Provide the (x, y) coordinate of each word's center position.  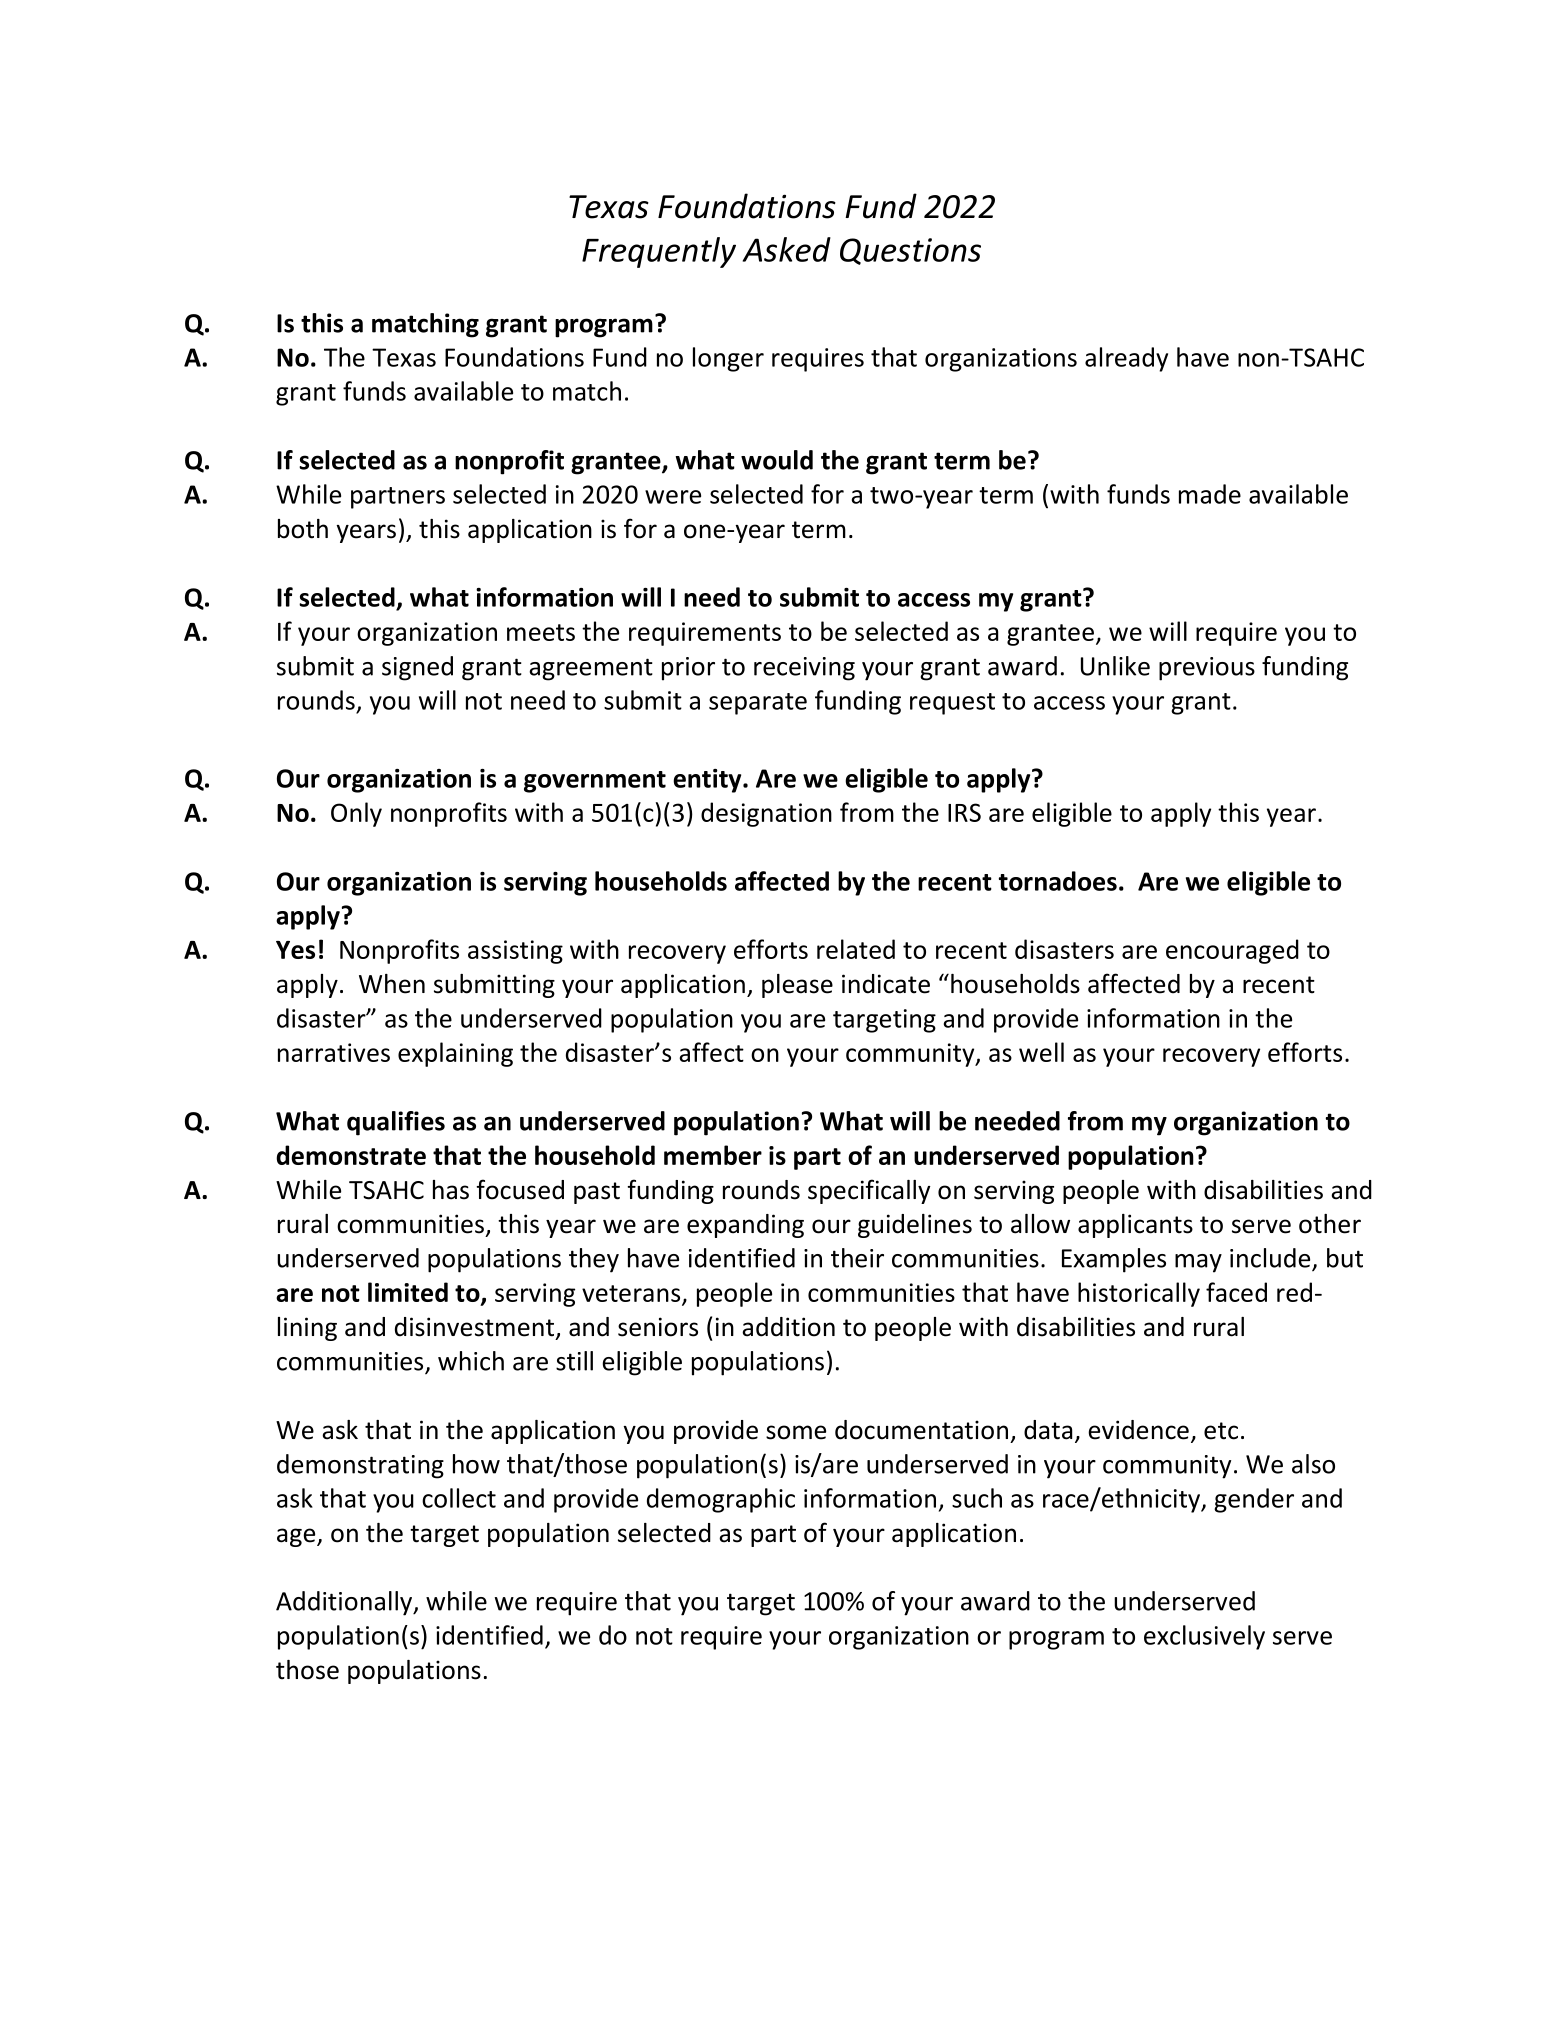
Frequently (659, 252)
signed (417, 668)
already (1126, 359)
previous (1207, 669)
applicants (1135, 1226)
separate (758, 704)
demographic (721, 1500)
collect (459, 1498)
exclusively (1204, 1637)
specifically (869, 1191)
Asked (787, 249)
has (451, 1190)
